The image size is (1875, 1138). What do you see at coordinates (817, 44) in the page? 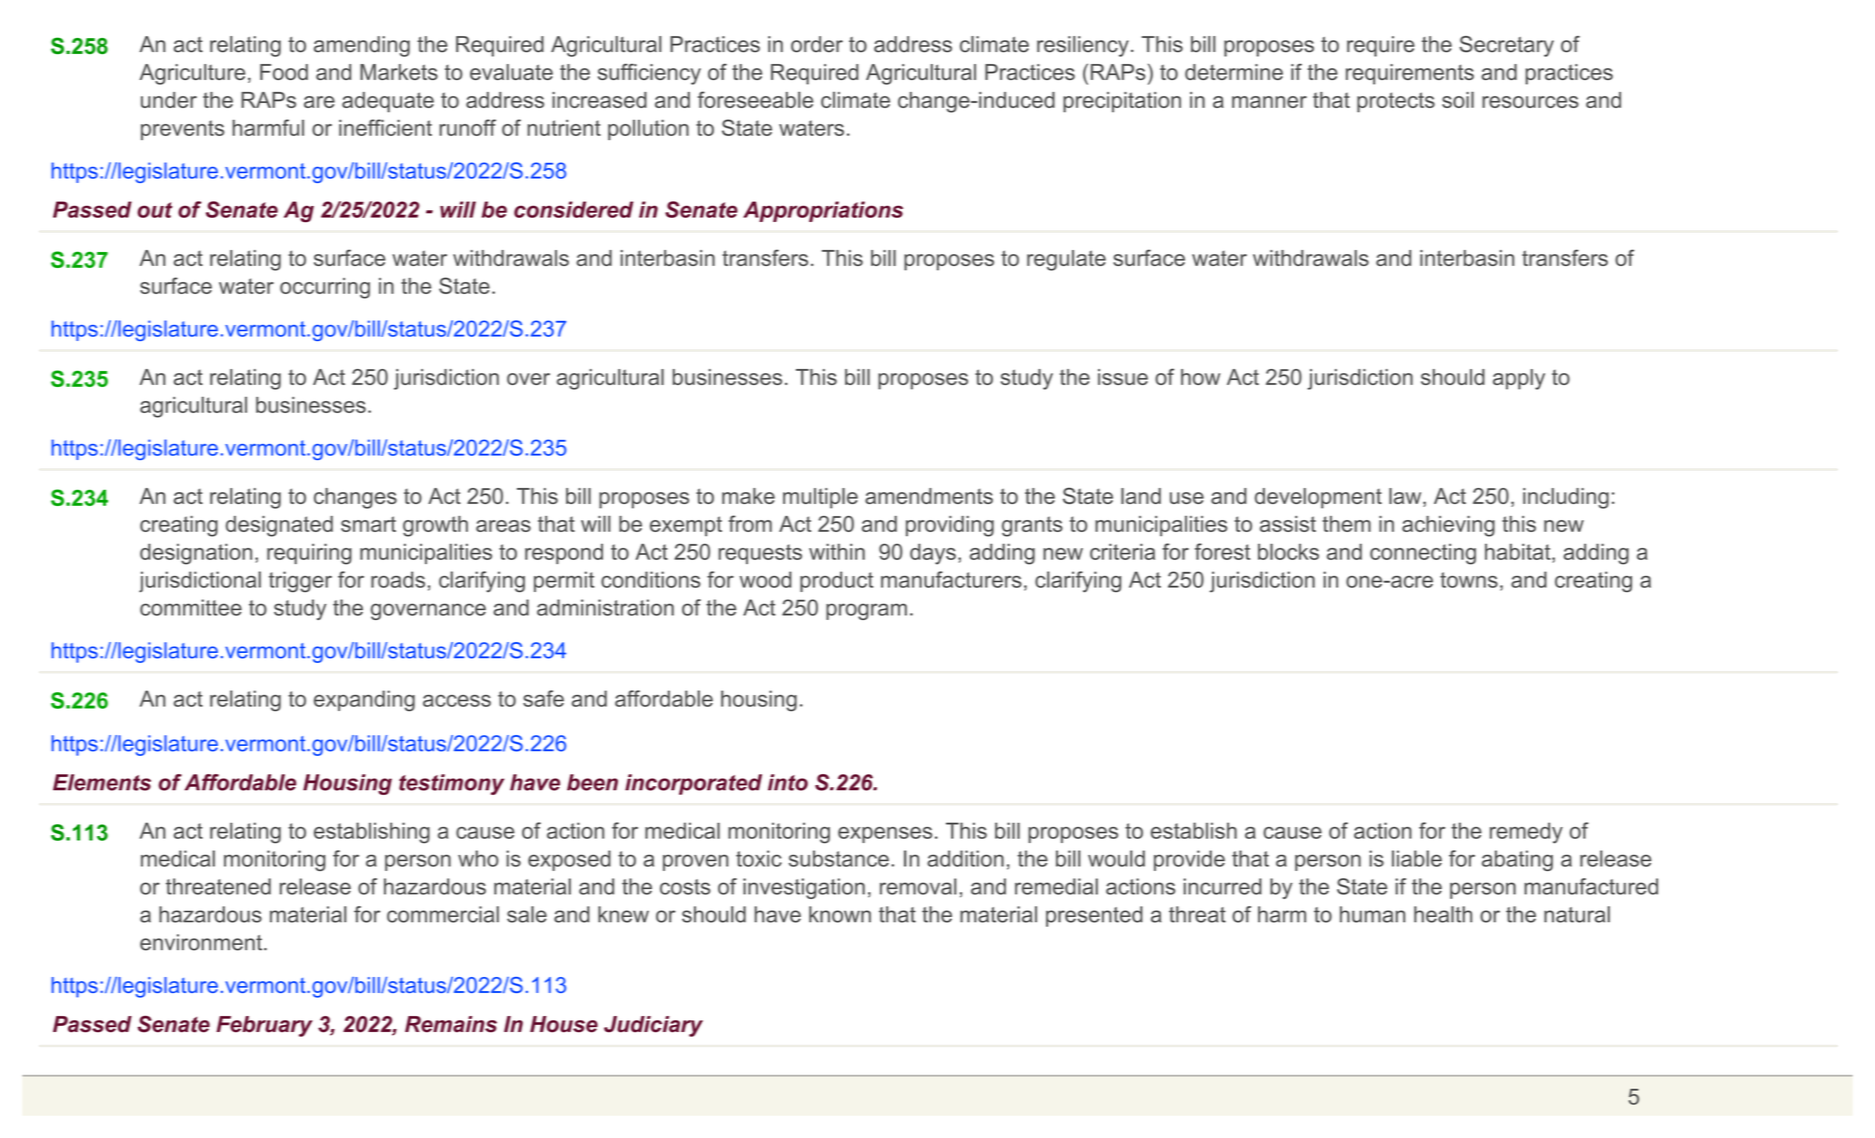
I see `order` at bounding box center [817, 44].
